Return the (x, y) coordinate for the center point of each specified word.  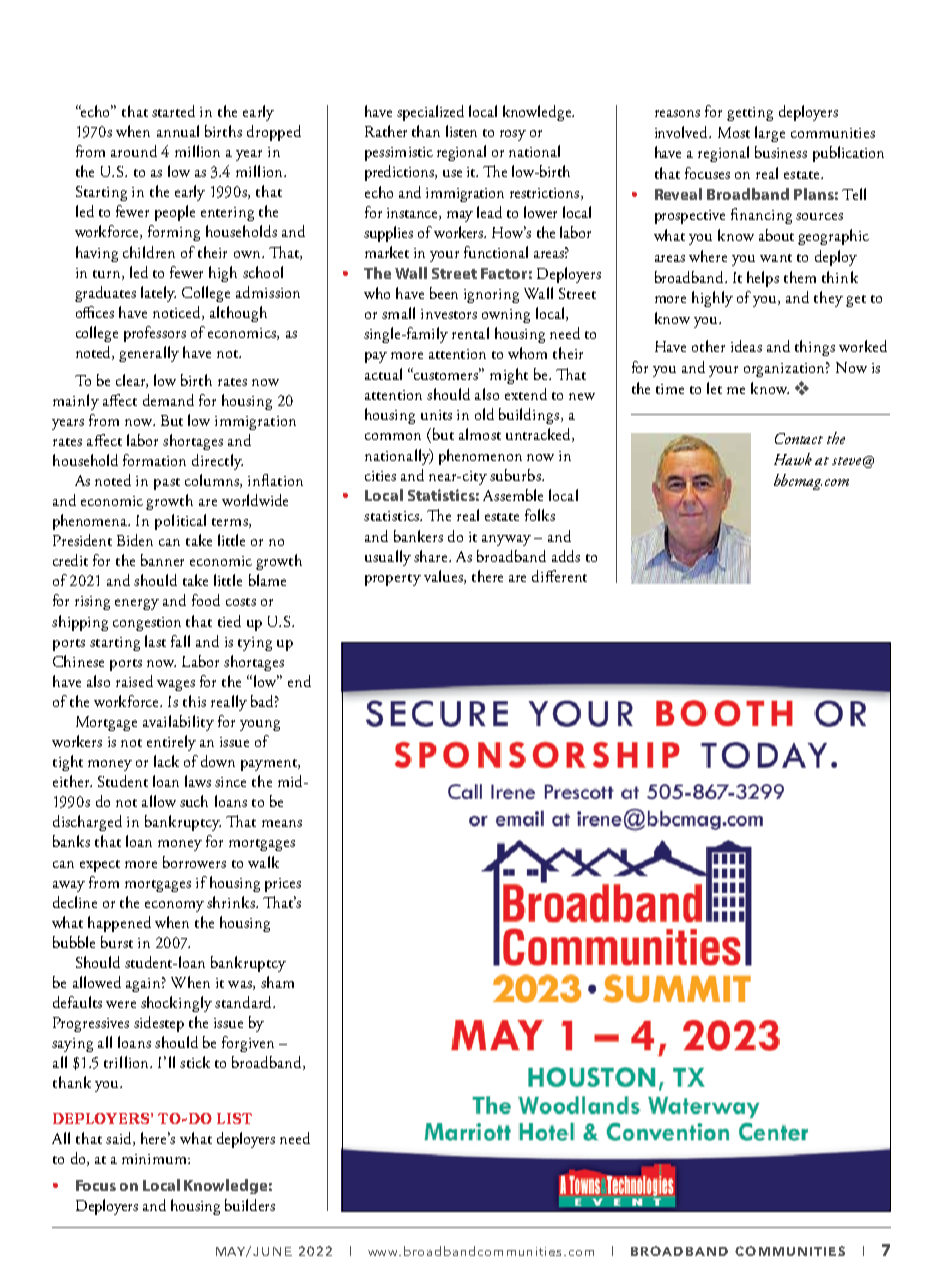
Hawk (793, 459)
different (559, 576)
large (770, 134)
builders (250, 1205)
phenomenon (480, 457)
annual (178, 131)
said (120, 1139)
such (194, 801)
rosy (513, 135)
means (282, 823)
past (167, 484)
